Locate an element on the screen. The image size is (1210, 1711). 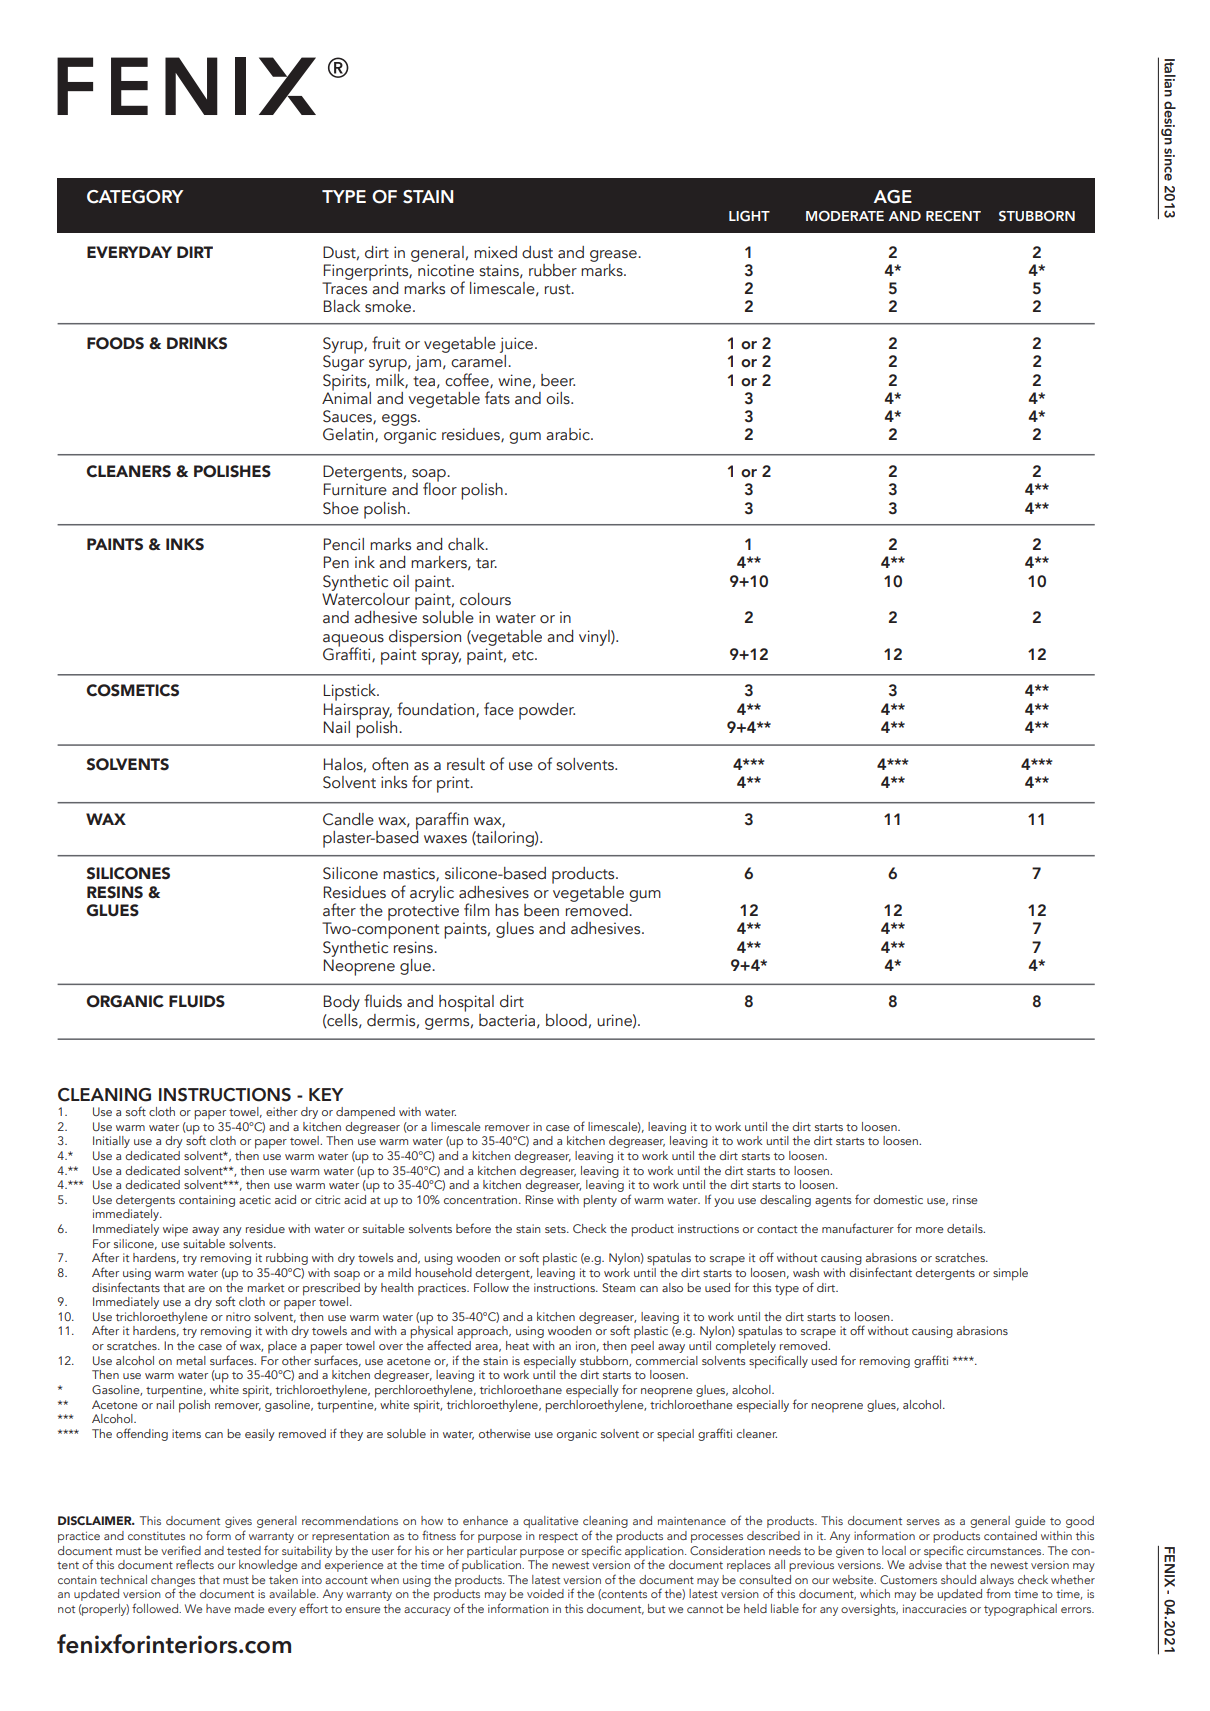
Body is located at coordinates (342, 1003).
